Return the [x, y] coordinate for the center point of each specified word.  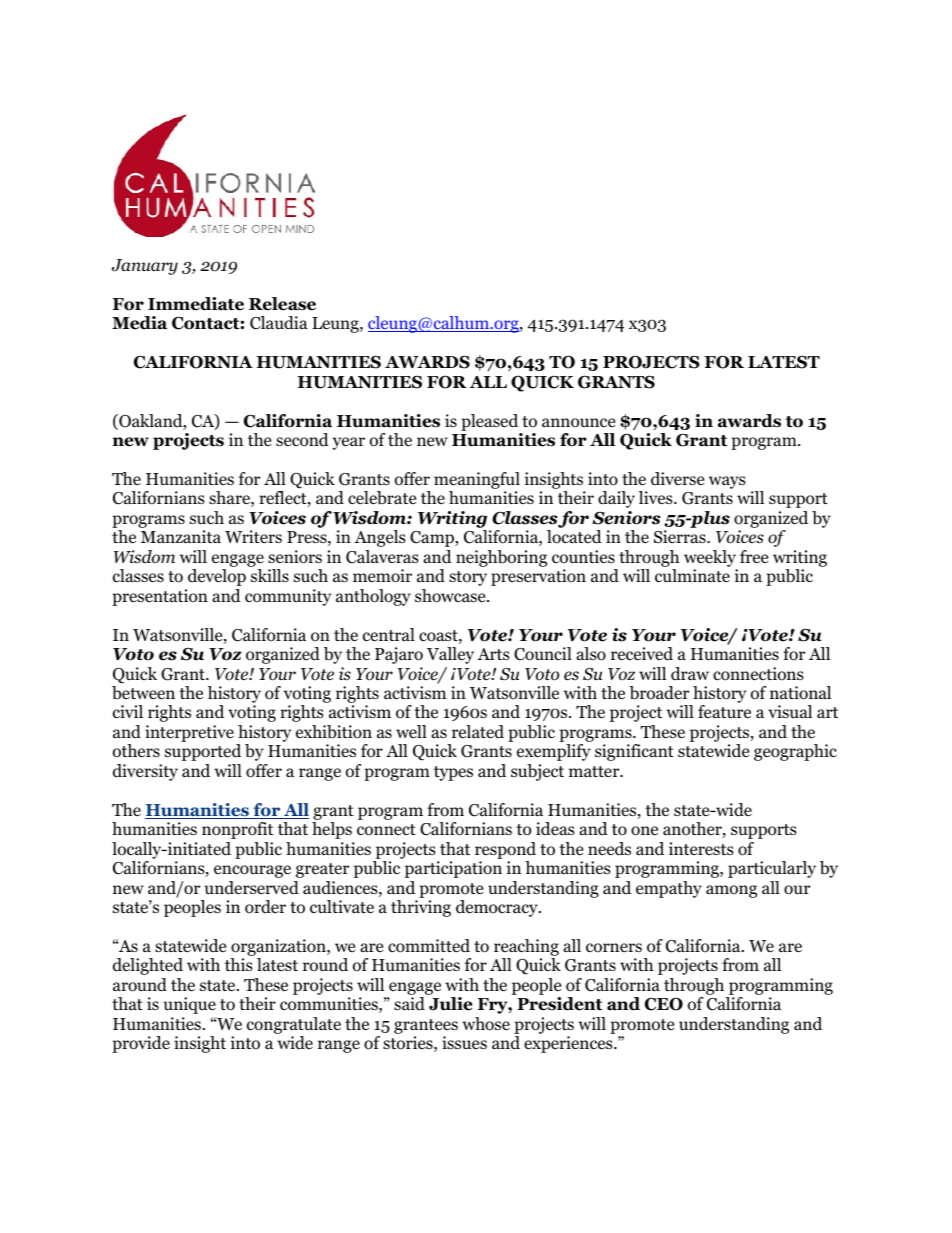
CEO [664, 1004]
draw [690, 673]
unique [190, 1005]
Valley [450, 655]
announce [578, 423]
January [145, 267]
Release [282, 304]
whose [486, 1024]
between [143, 693]
